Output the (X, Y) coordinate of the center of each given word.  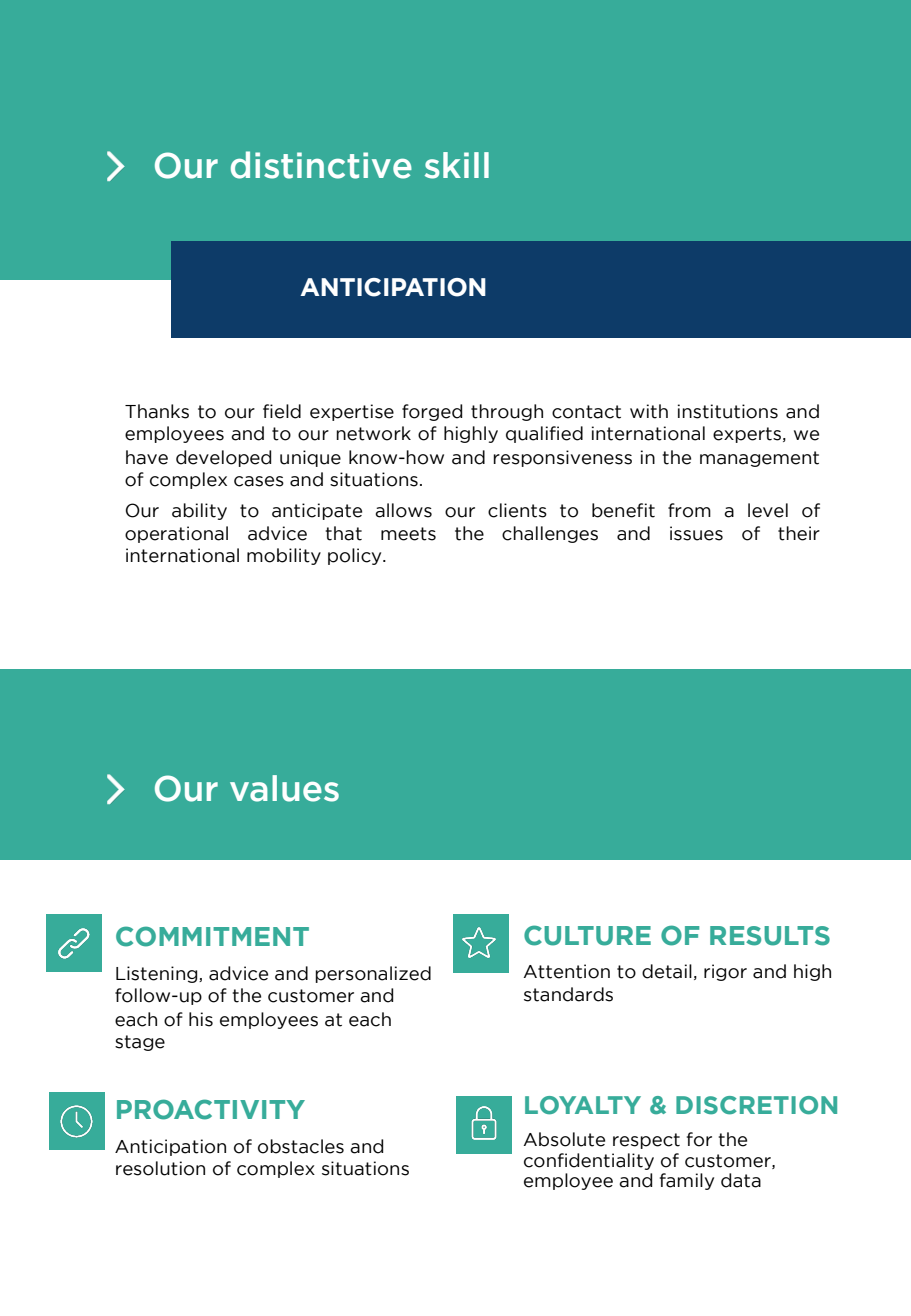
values (284, 788)
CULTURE (587, 935)
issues (696, 533)
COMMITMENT (212, 936)
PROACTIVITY (211, 1109)
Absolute (564, 1139)
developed (223, 458)
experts (748, 435)
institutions (728, 411)
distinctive (321, 165)
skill (457, 165)
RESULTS (770, 936)
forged (432, 412)
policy (356, 556)
